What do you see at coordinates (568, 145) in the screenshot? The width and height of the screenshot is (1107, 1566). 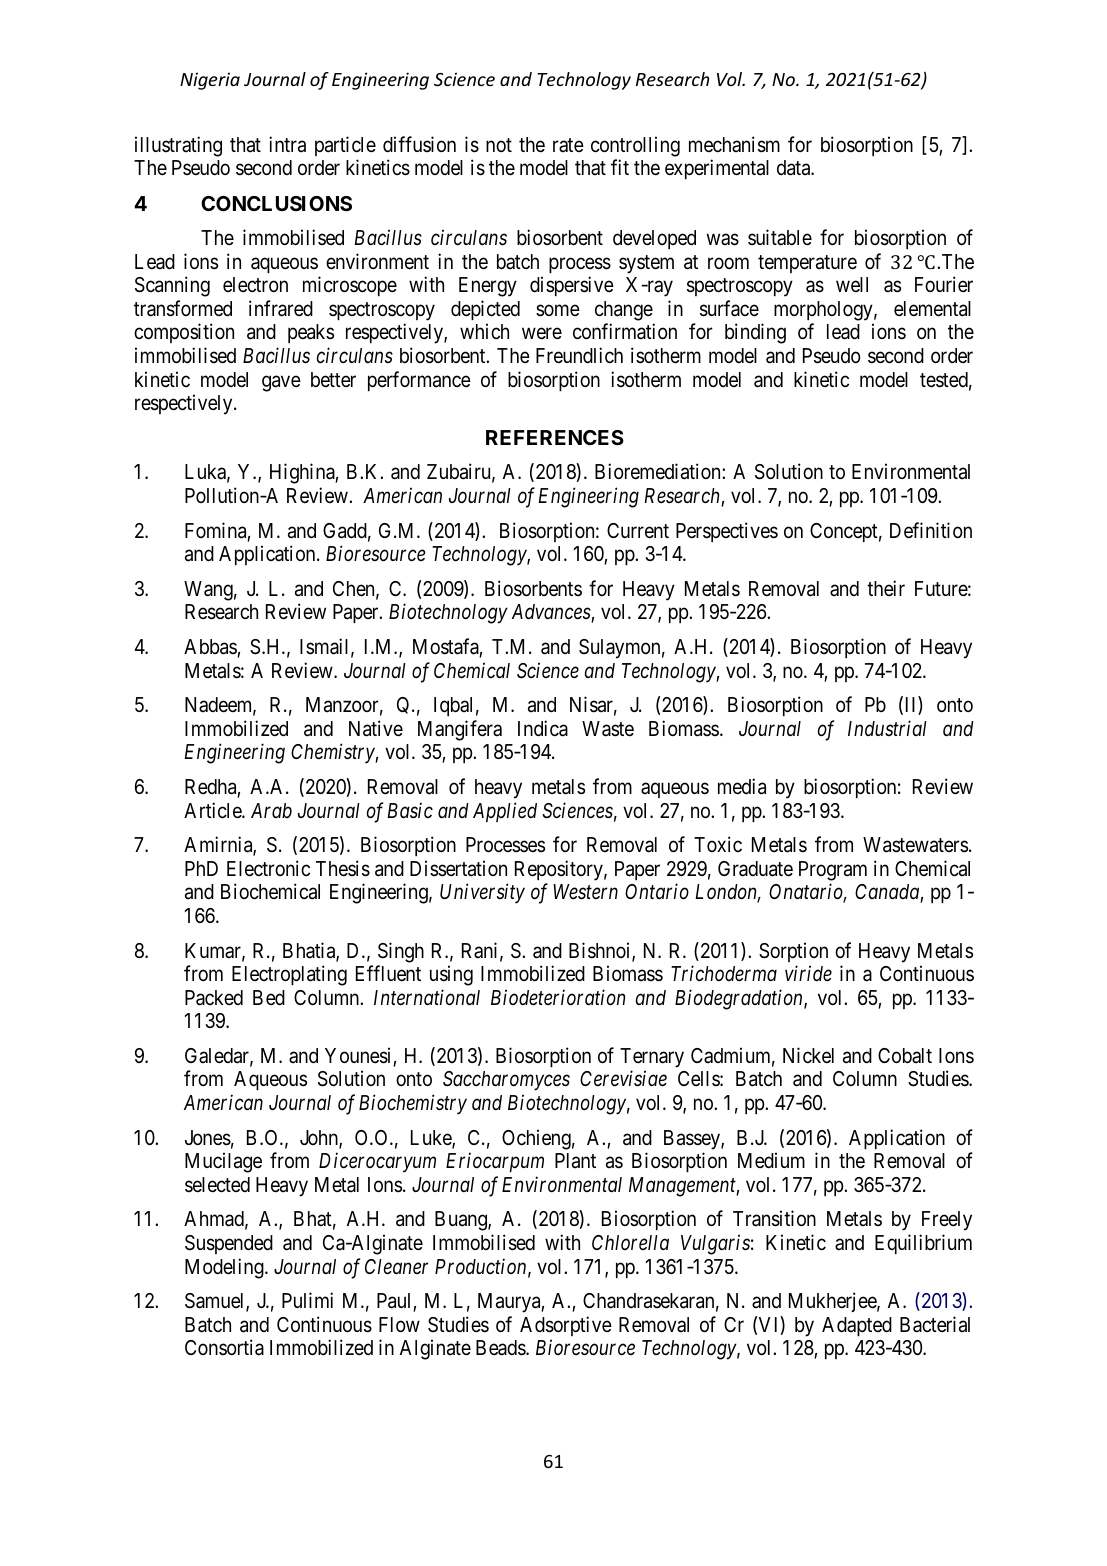 I see `rate` at bounding box center [568, 145].
